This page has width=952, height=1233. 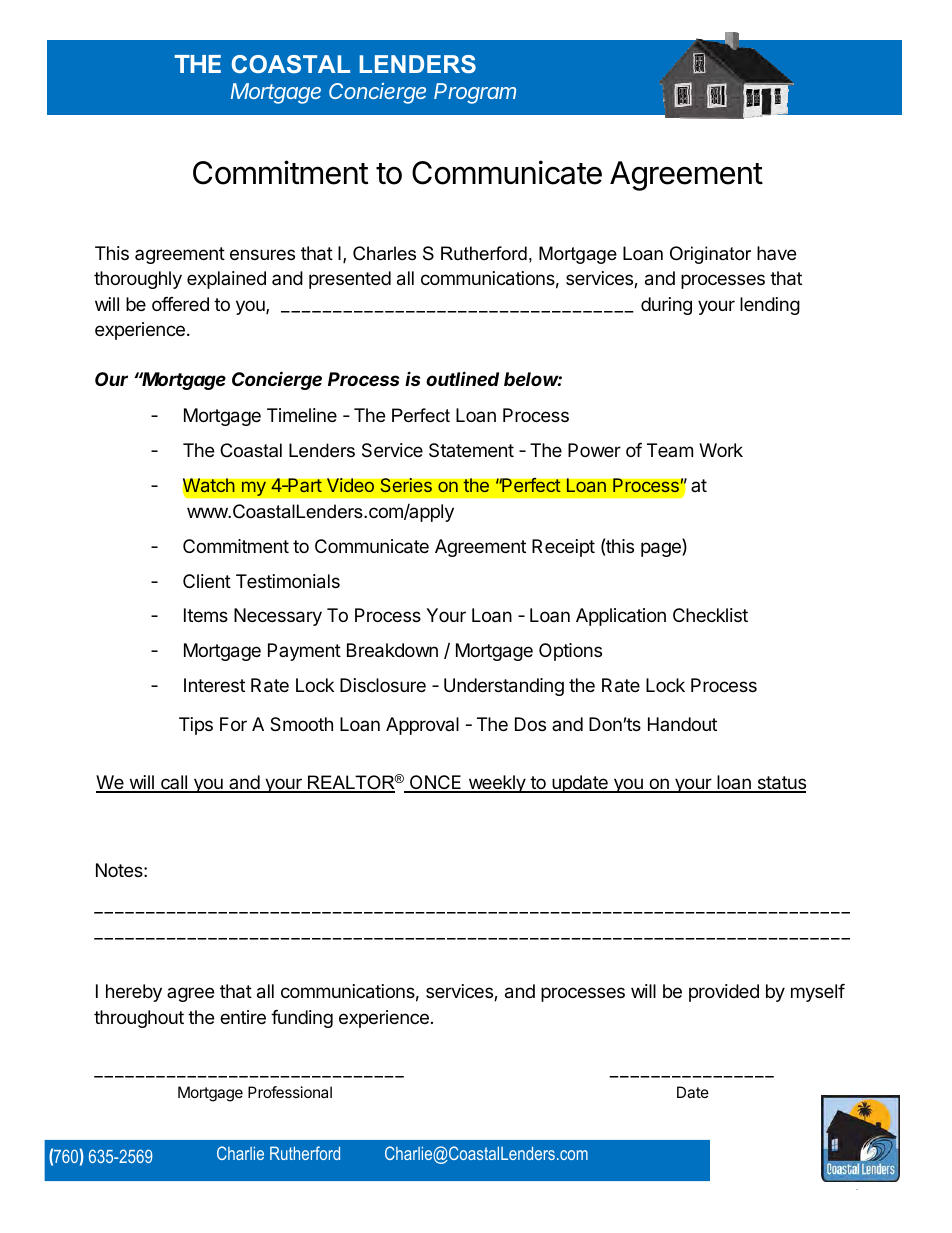 I want to click on weekly, so click(x=497, y=784).
